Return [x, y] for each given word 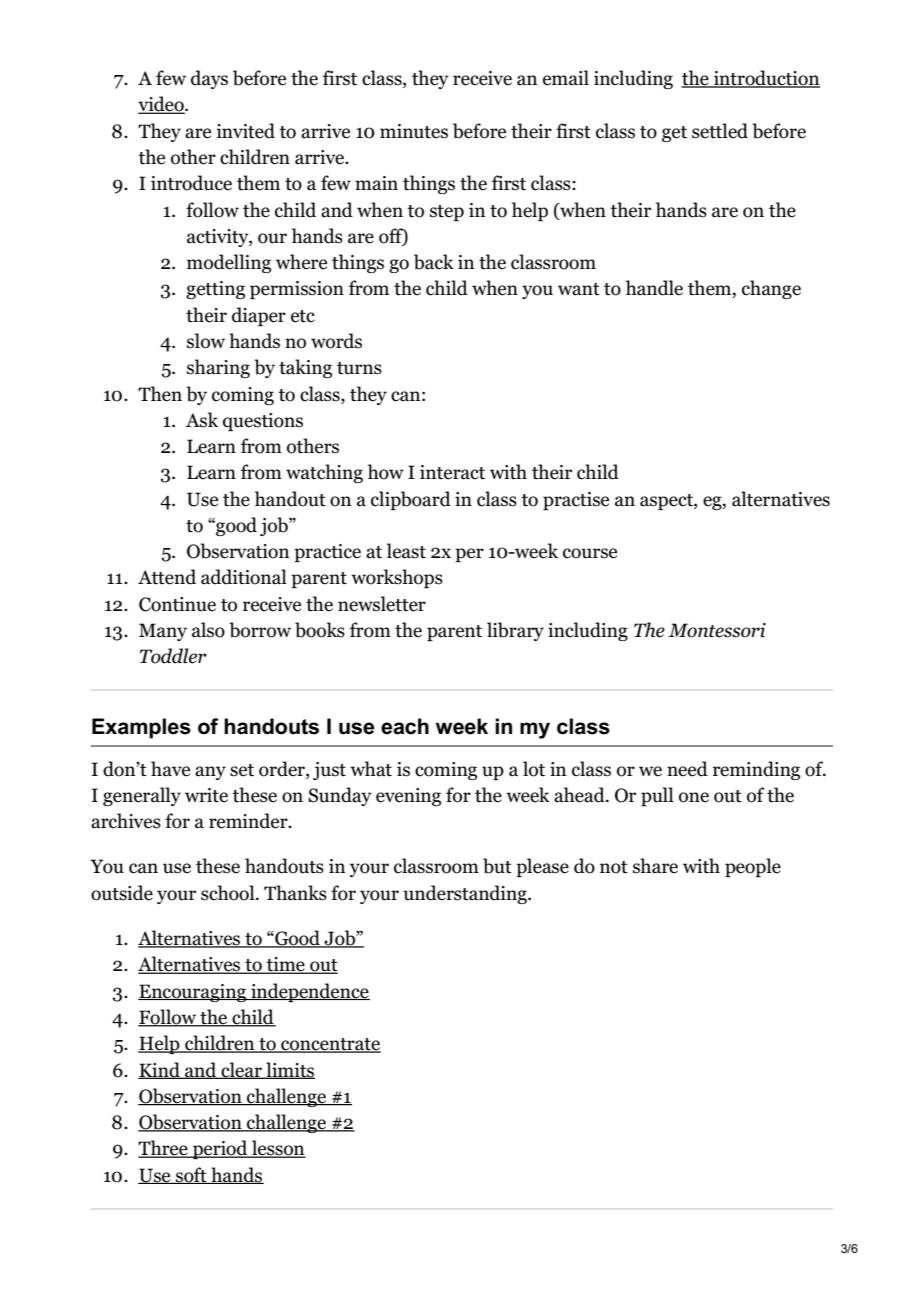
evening [408, 797]
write [206, 795]
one [694, 797]
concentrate [330, 1045]
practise [576, 501]
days [209, 79]
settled [720, 131]
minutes [414, 131]
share [655, 866]
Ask [202, 420]
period [220, 1149]
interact [452, 472]
